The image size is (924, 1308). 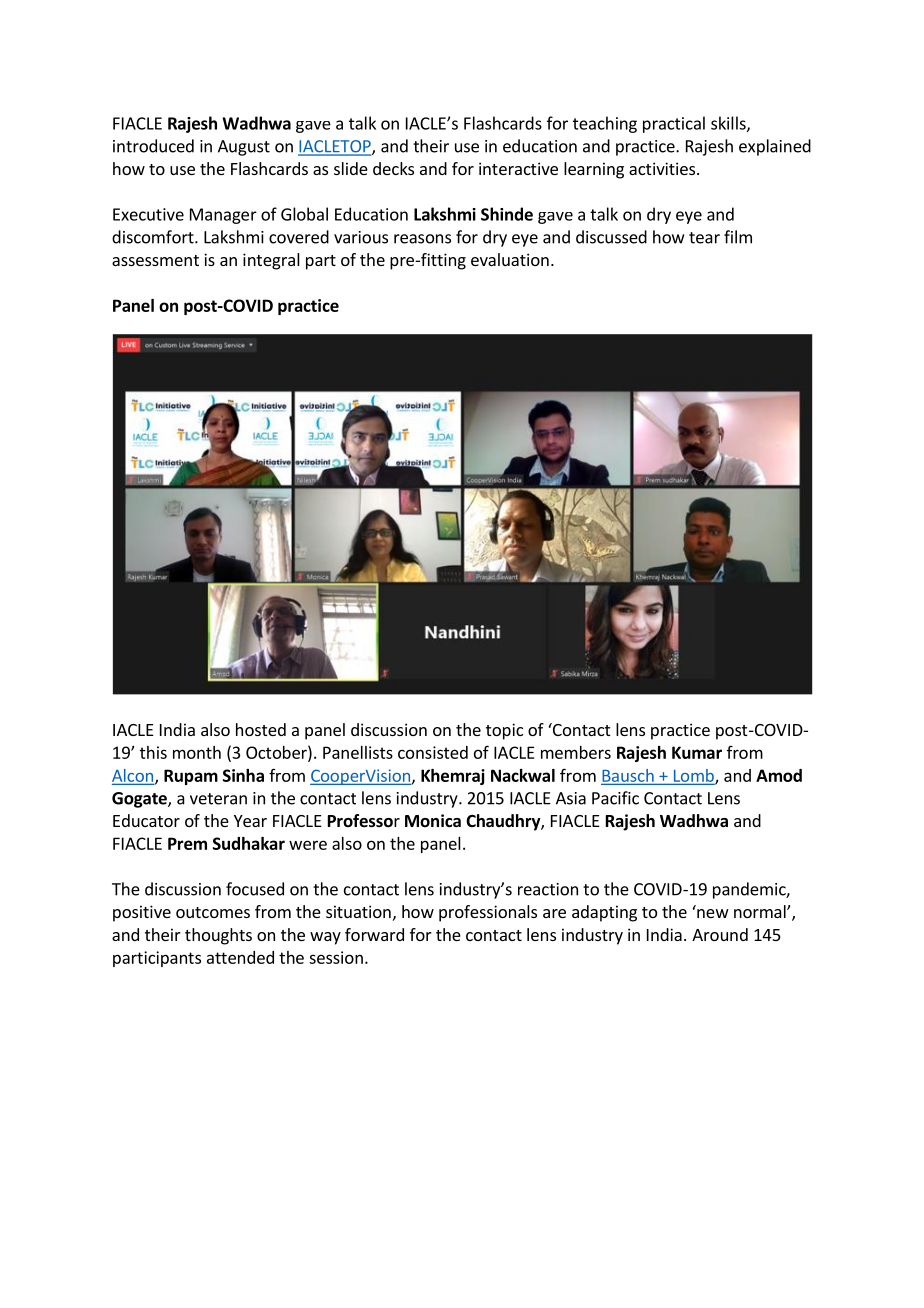 I want to click on August, so click(x=244, y=148).
